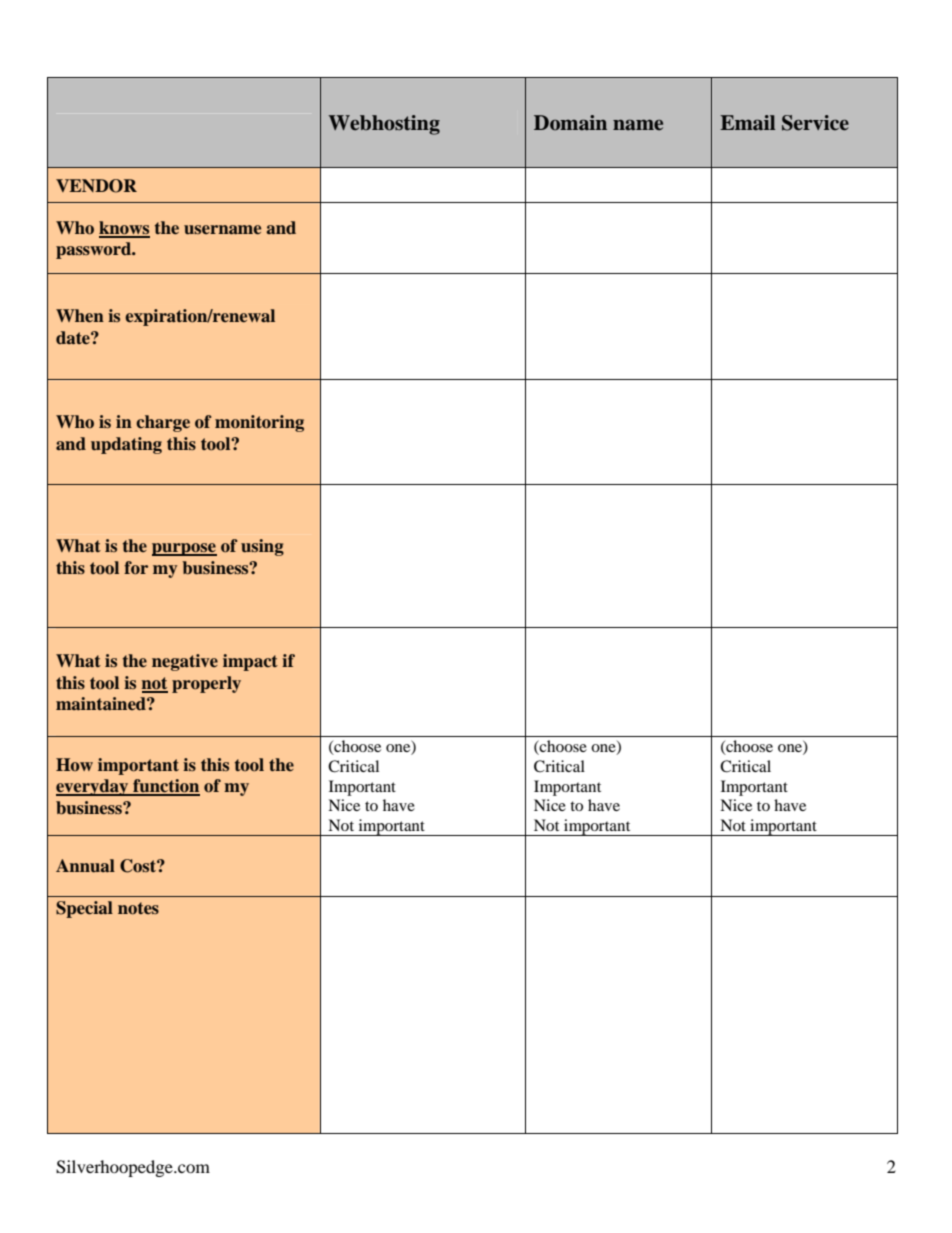 The image size is (952, 1233). I want to click on Service, so click(815, 123).
